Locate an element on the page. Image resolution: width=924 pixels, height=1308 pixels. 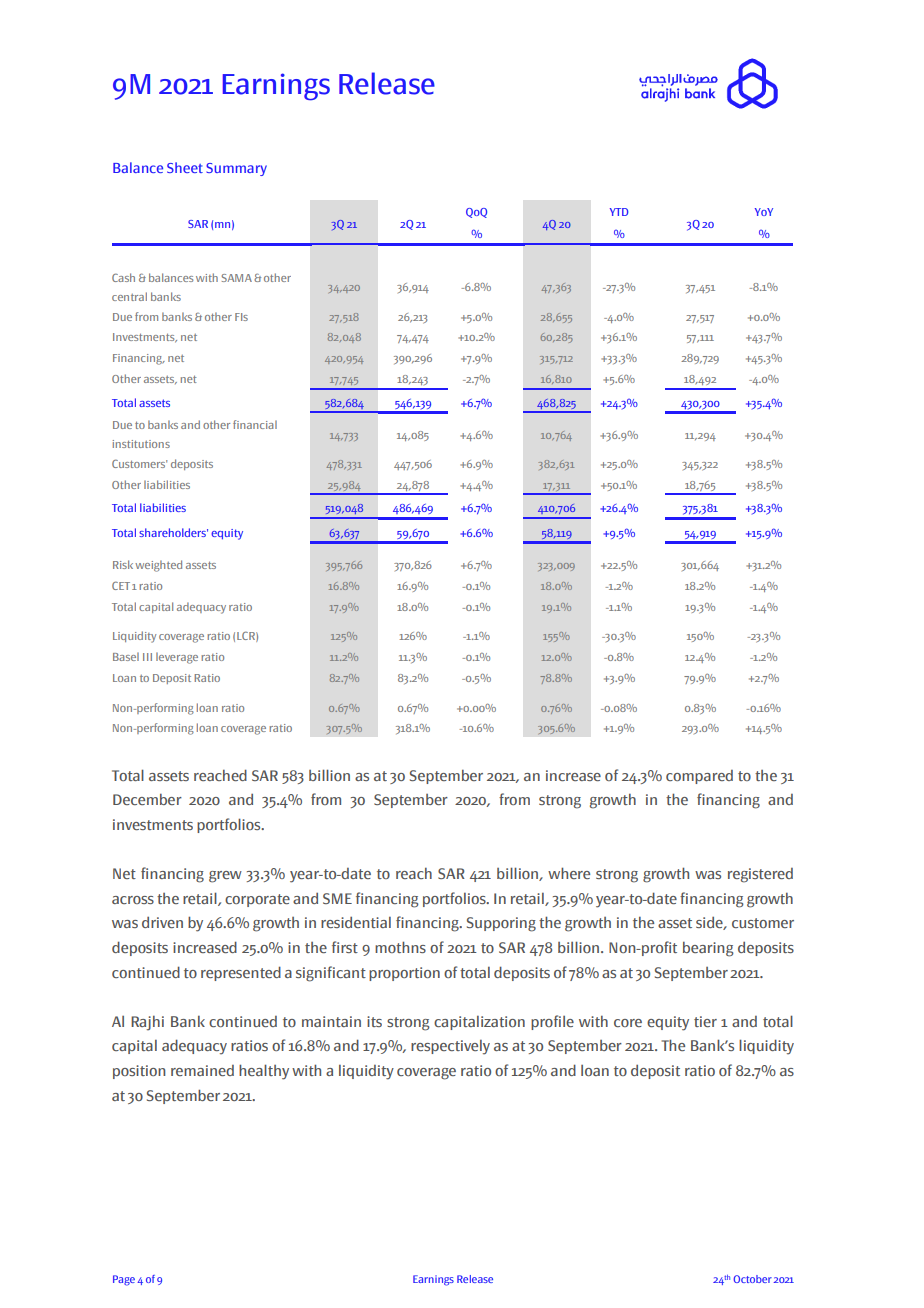
YTD is located at coordinates (619, 212).
